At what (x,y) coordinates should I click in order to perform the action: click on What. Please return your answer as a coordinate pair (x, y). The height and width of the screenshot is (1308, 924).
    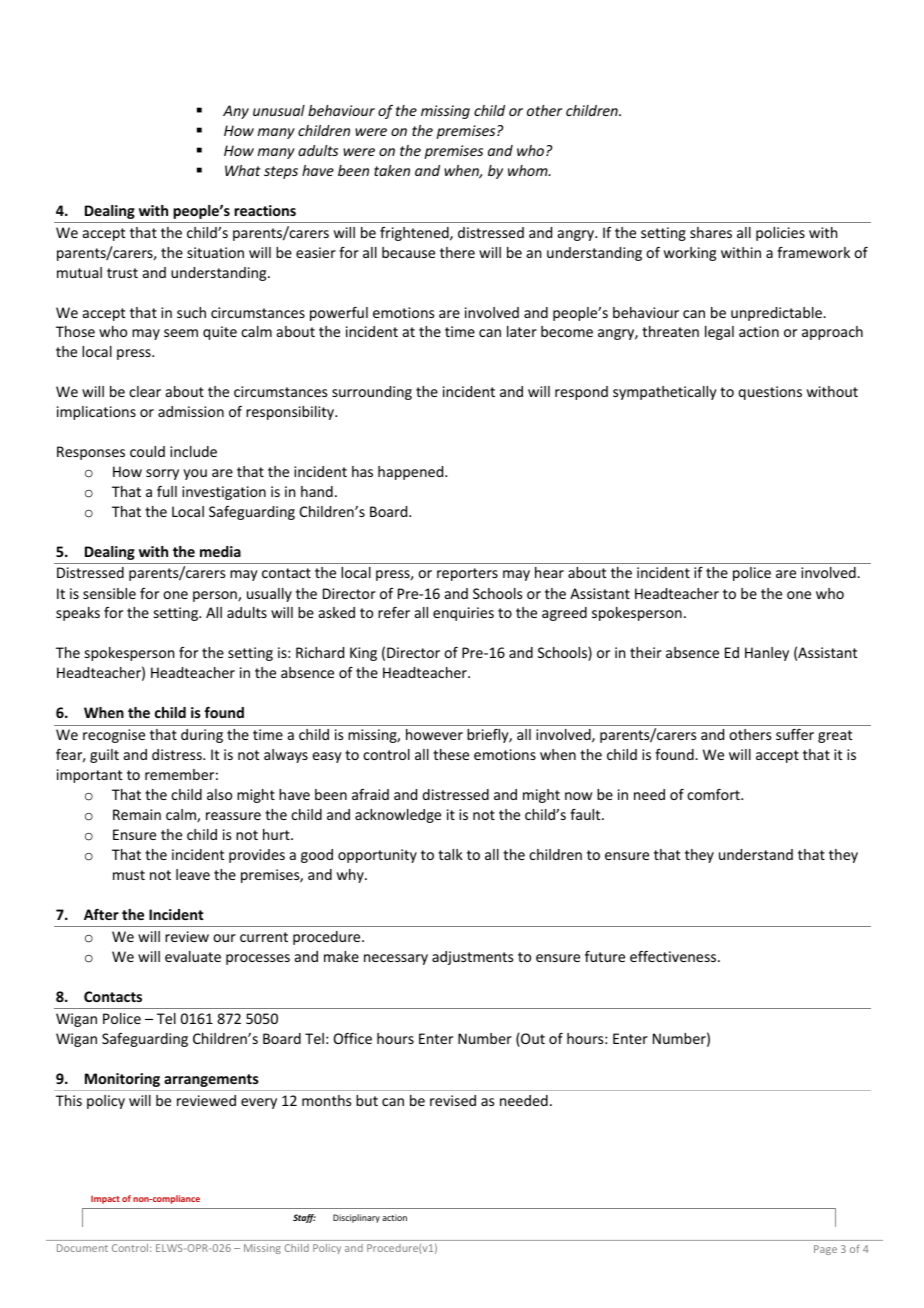
    Looking at the image, I should click on (243, 170).
